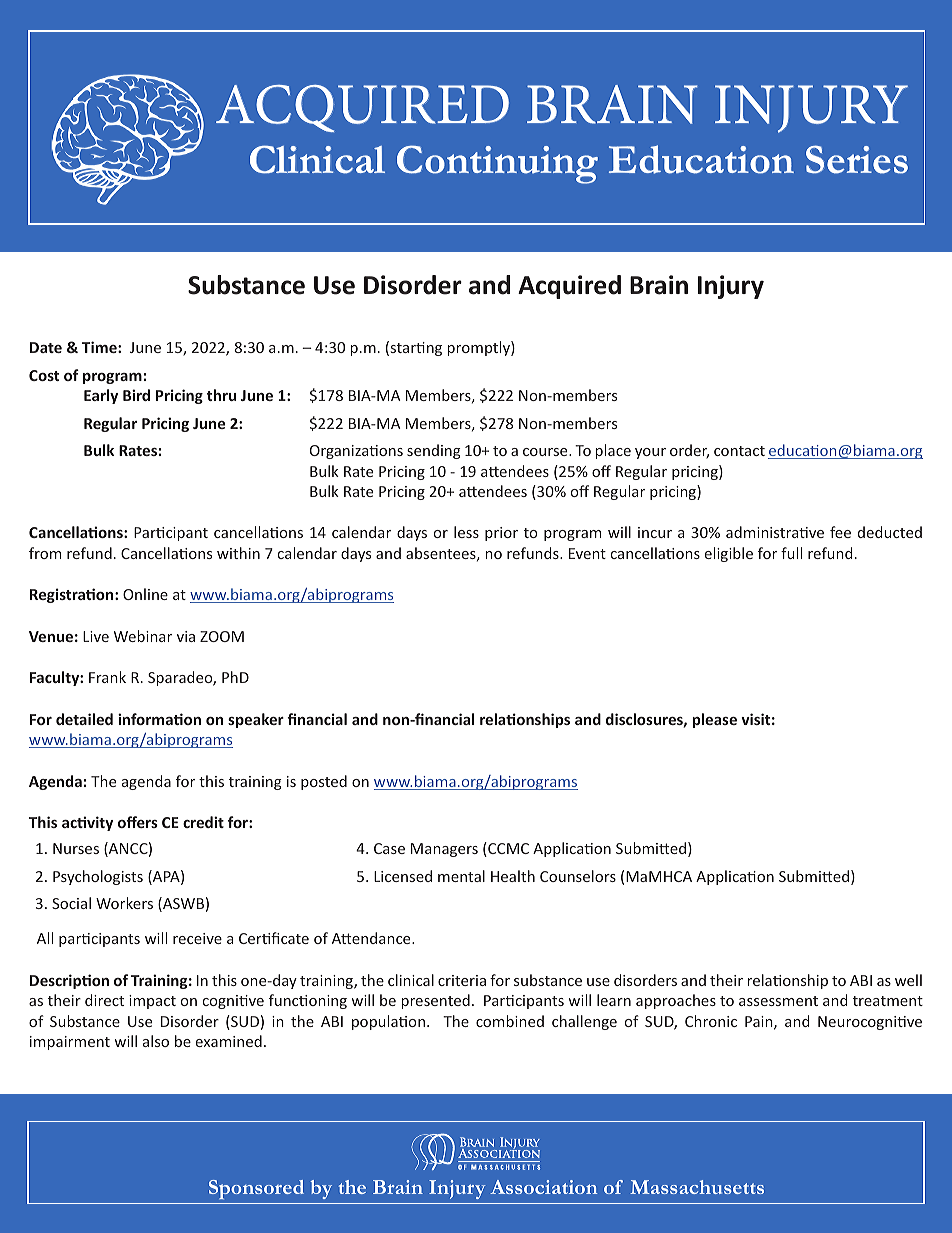 The height and width of the screenshot is (1233, 952). What do you see at coordinates (497, 164) in the screenshot?
I see `Continuing` at bounding box center [497, 164].
